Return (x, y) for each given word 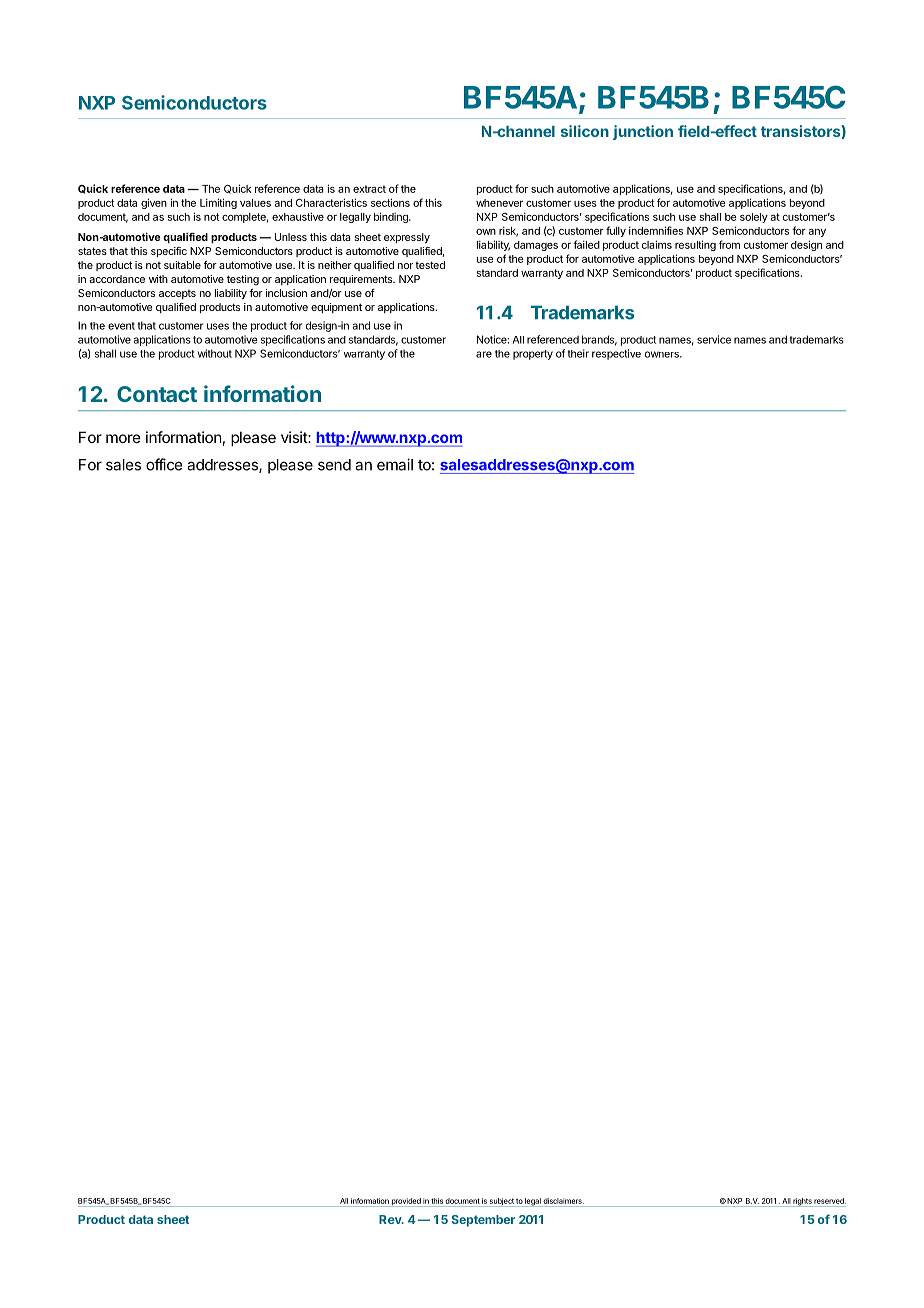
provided (406, 1202)
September (483, 1221)
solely (754, 218)
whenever (499, 203)
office (164, 464)
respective (616, 354)
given (154, 203)
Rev (391, 1219)
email (395, 464)
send (334, 465)
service (714, 339)
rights (802, 1202)
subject (501, 1202)
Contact (157, 394)
